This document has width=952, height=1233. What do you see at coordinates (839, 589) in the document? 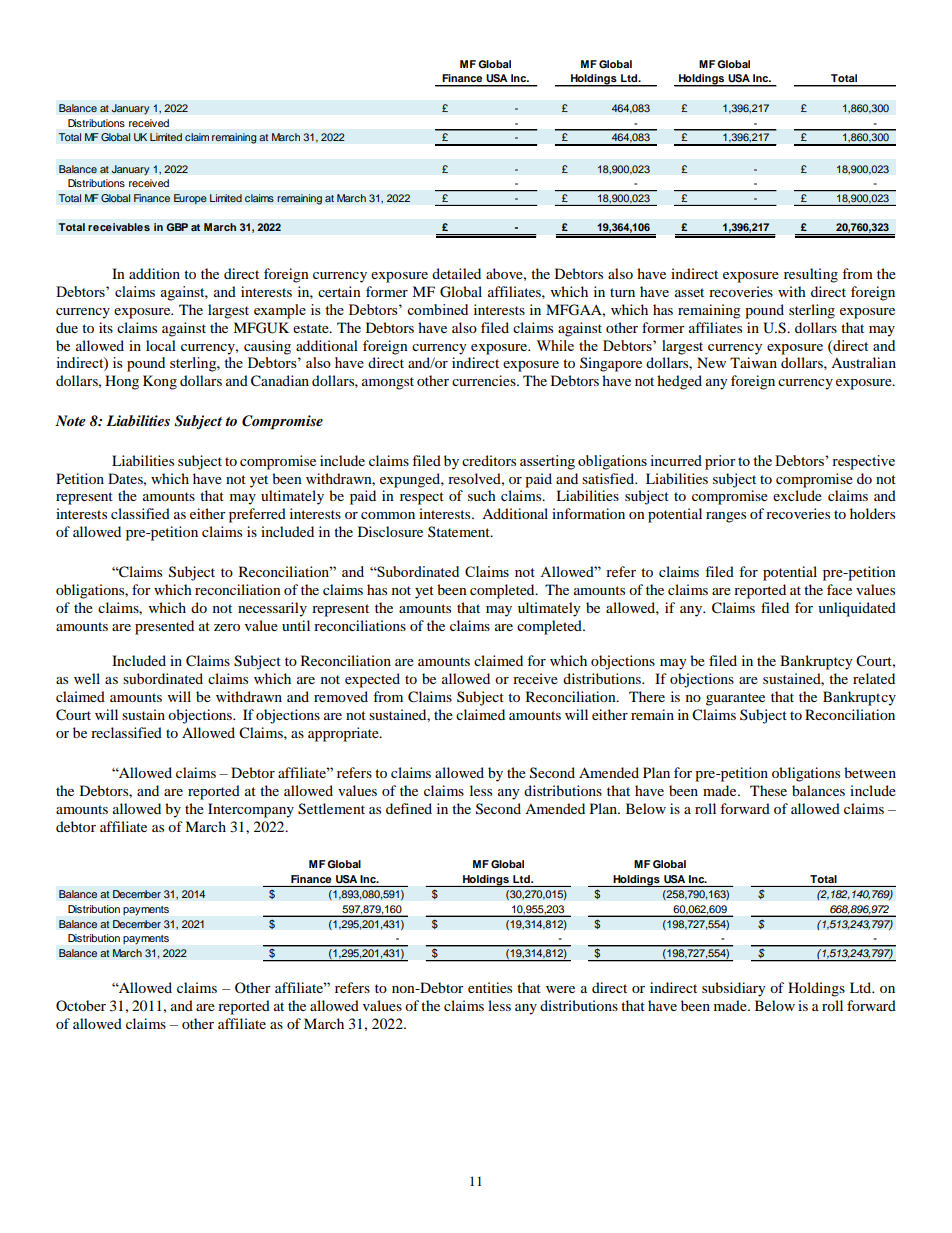
I see `face` at bounding box center [839, 589].
